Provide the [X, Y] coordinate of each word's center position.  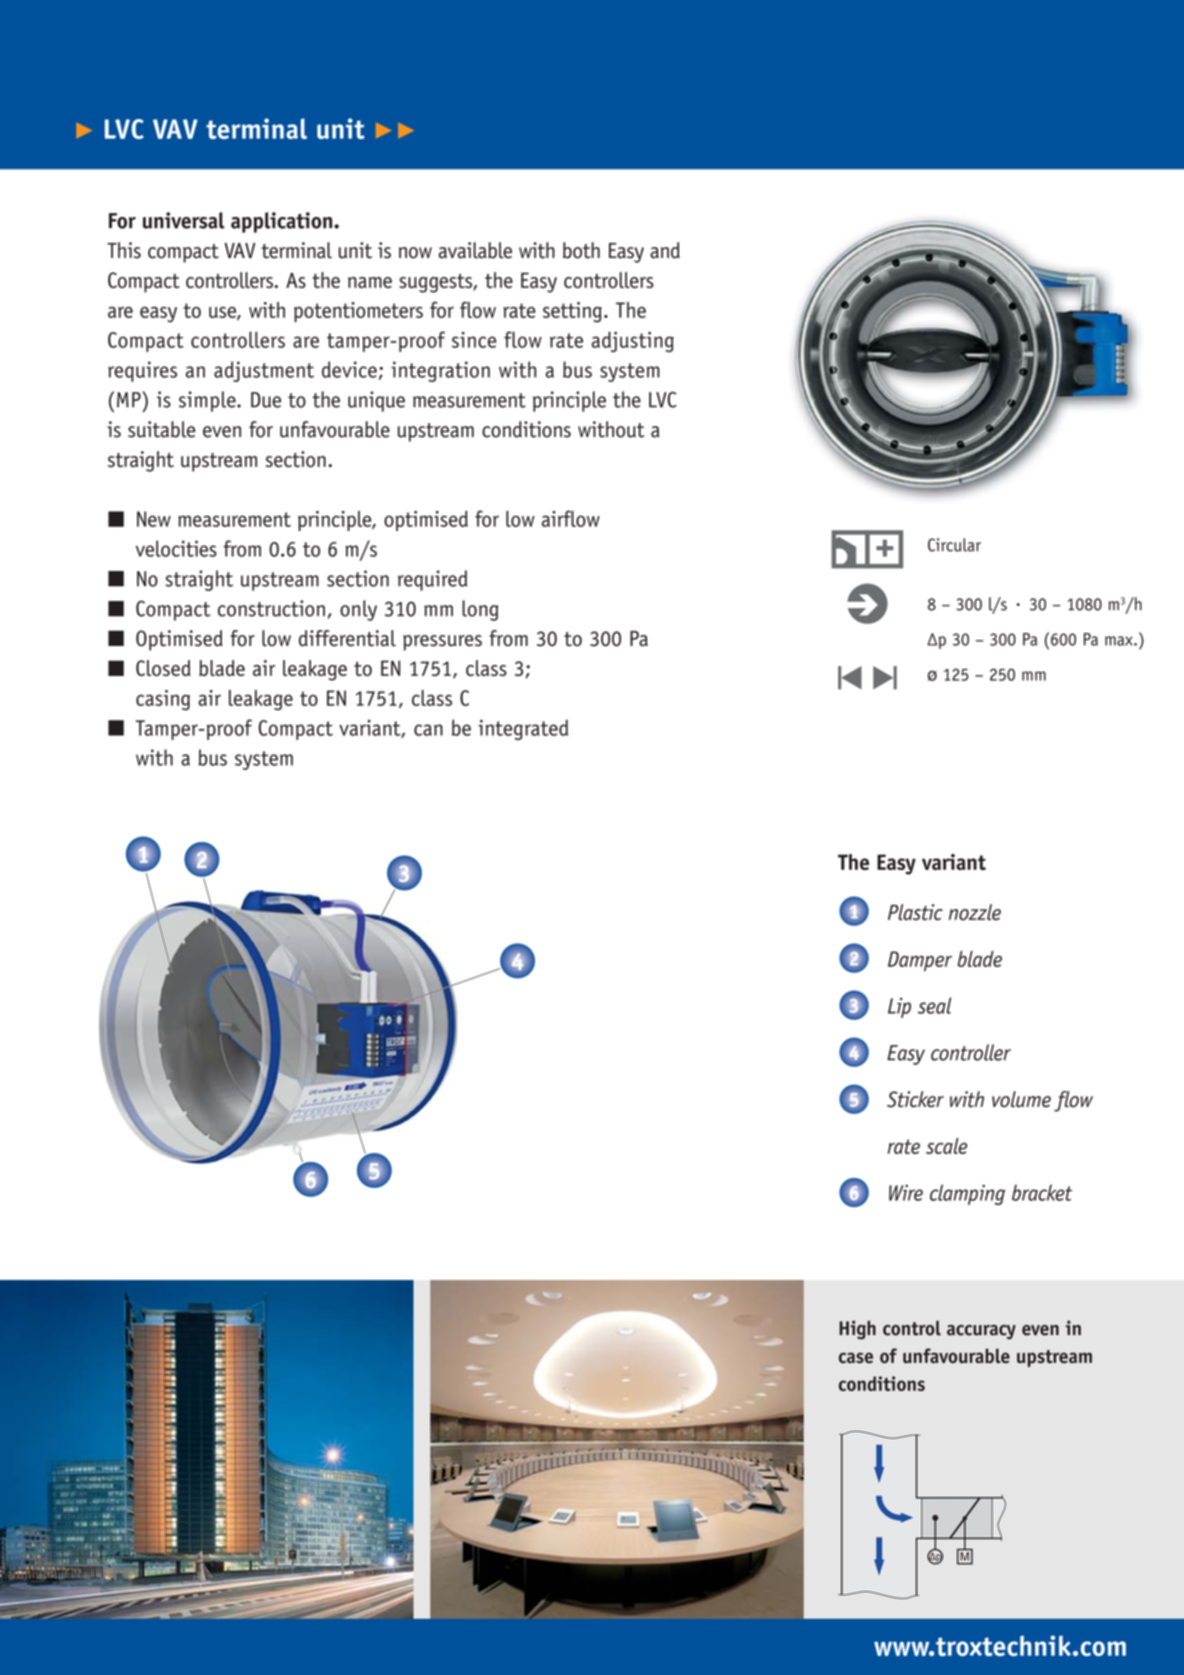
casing [163, 700]
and [665, 250]
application [283, 222]
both [581, 250]
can [428, 730]
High [857, 1330]
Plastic [915, 912]
